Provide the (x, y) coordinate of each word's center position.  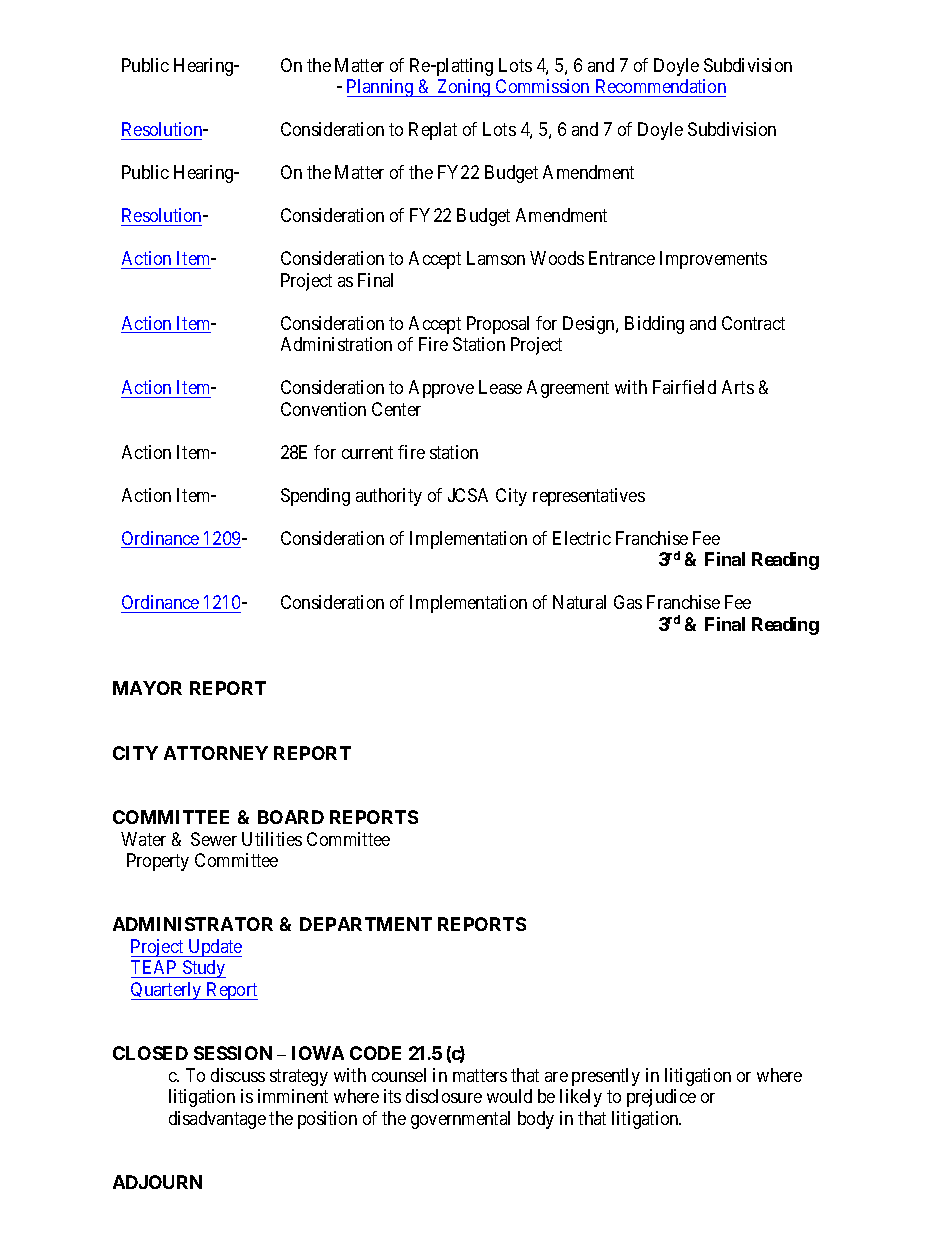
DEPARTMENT (366, 924)
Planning (381, 88)
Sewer (214, 839)
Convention (323, 409)
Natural (579, 602)
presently (606, 1077)
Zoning (464, 88)
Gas (628, 602)
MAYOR (147, 688)
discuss (238, 1075)
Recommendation (659, 88)
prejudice (661, 1098)
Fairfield (684, 387)
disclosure (444, 1096)
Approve (441, 389)
